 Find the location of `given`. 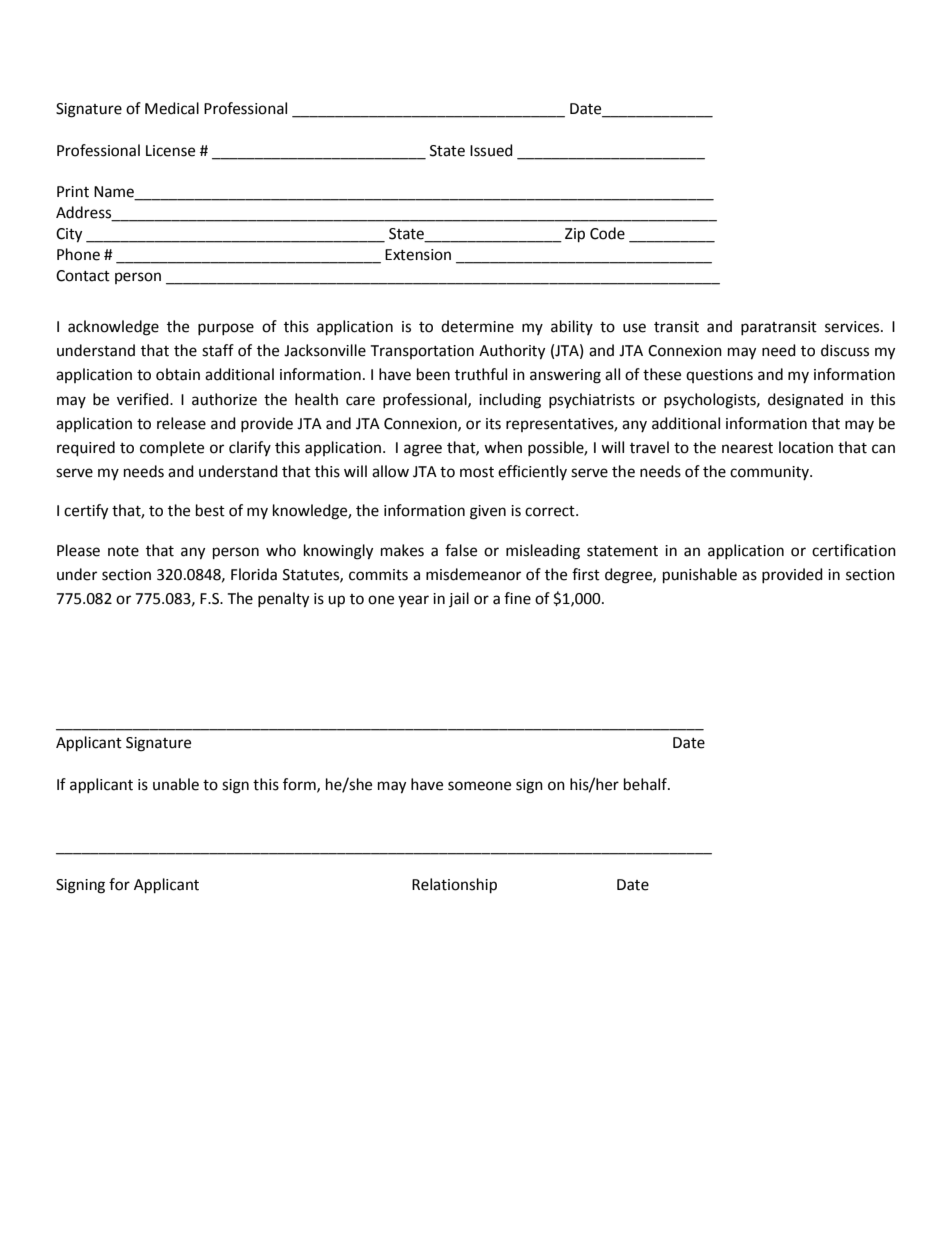

given is located at coordinates (488, 512).
